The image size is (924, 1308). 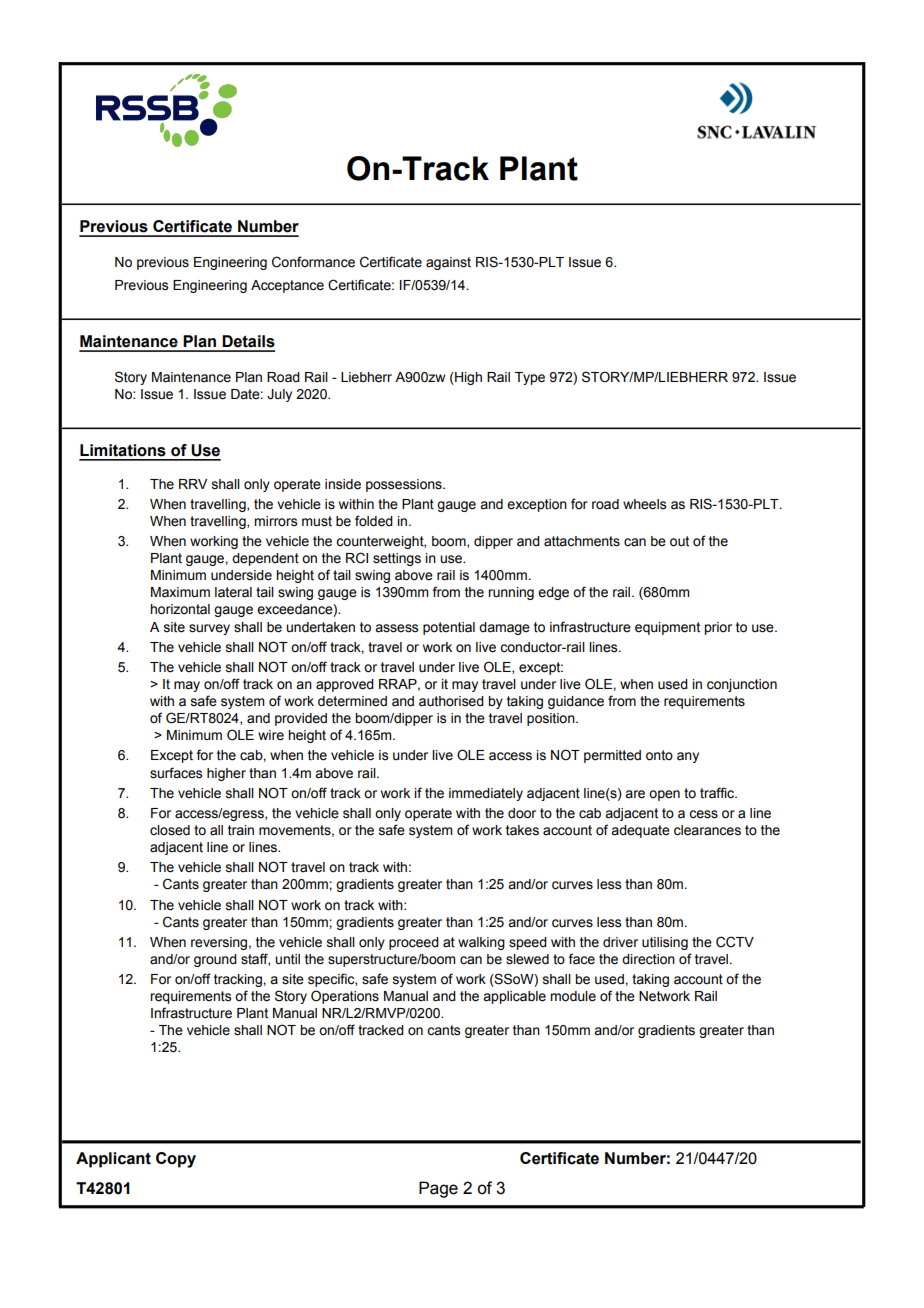 I want to click on adequate, so click(x=640, y=831).
